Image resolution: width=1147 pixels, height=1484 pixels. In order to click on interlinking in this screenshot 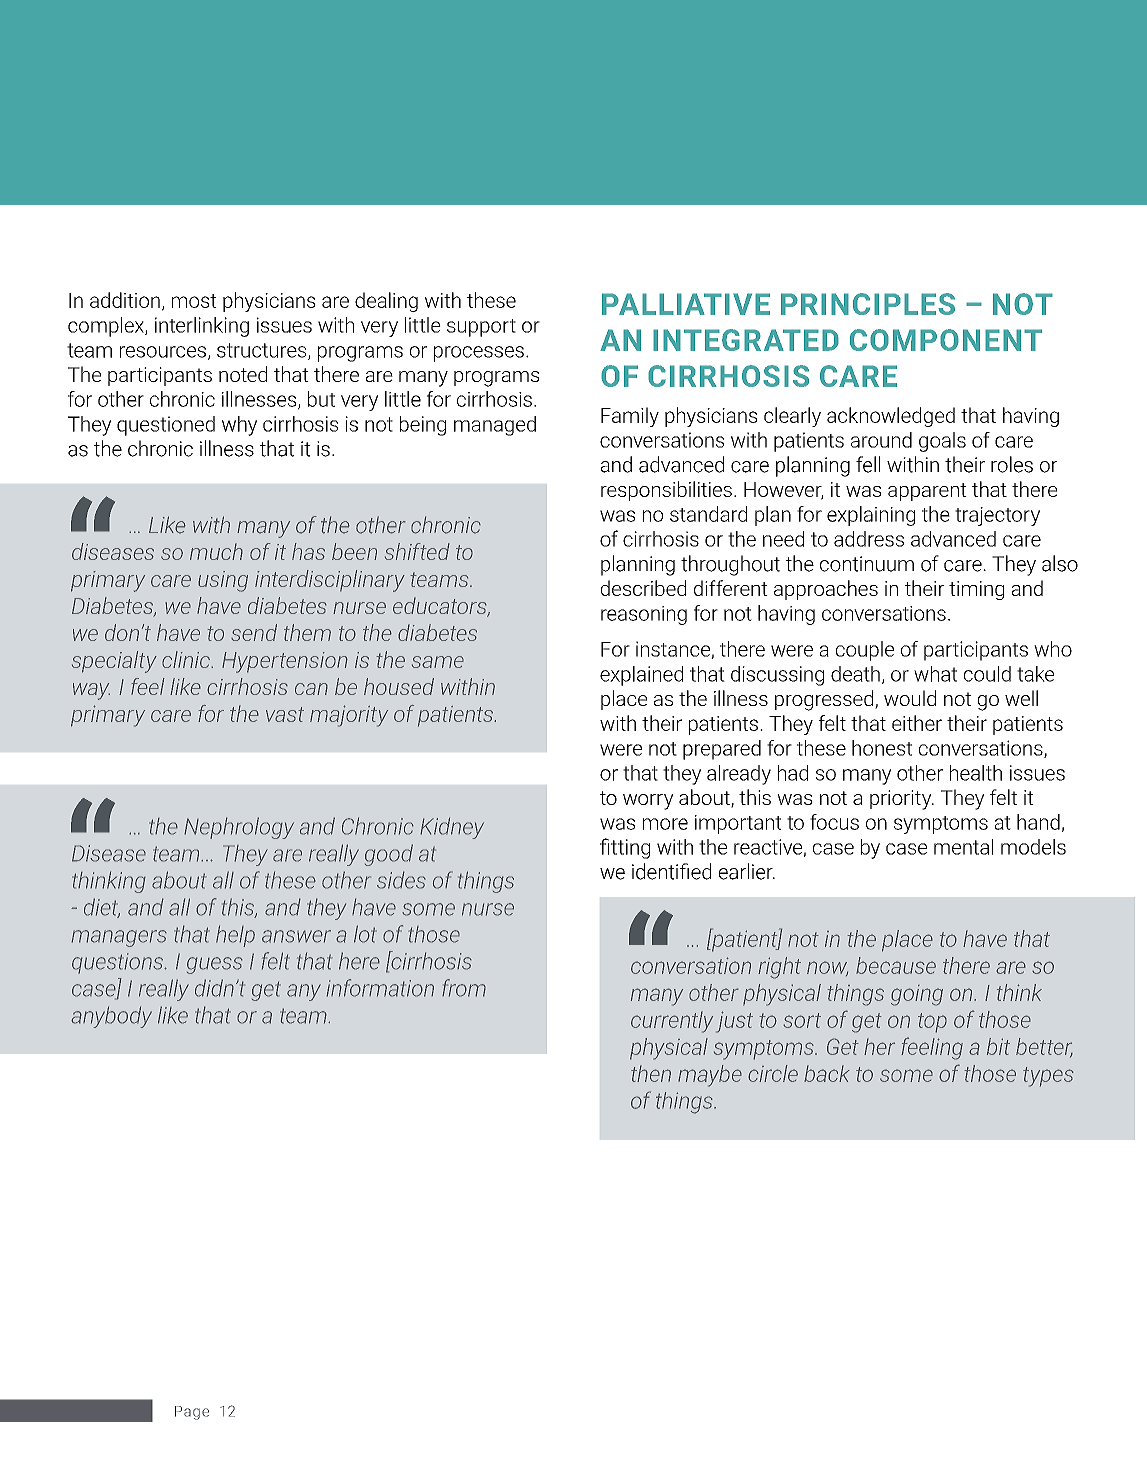, I will do `click(202, 327)`.
